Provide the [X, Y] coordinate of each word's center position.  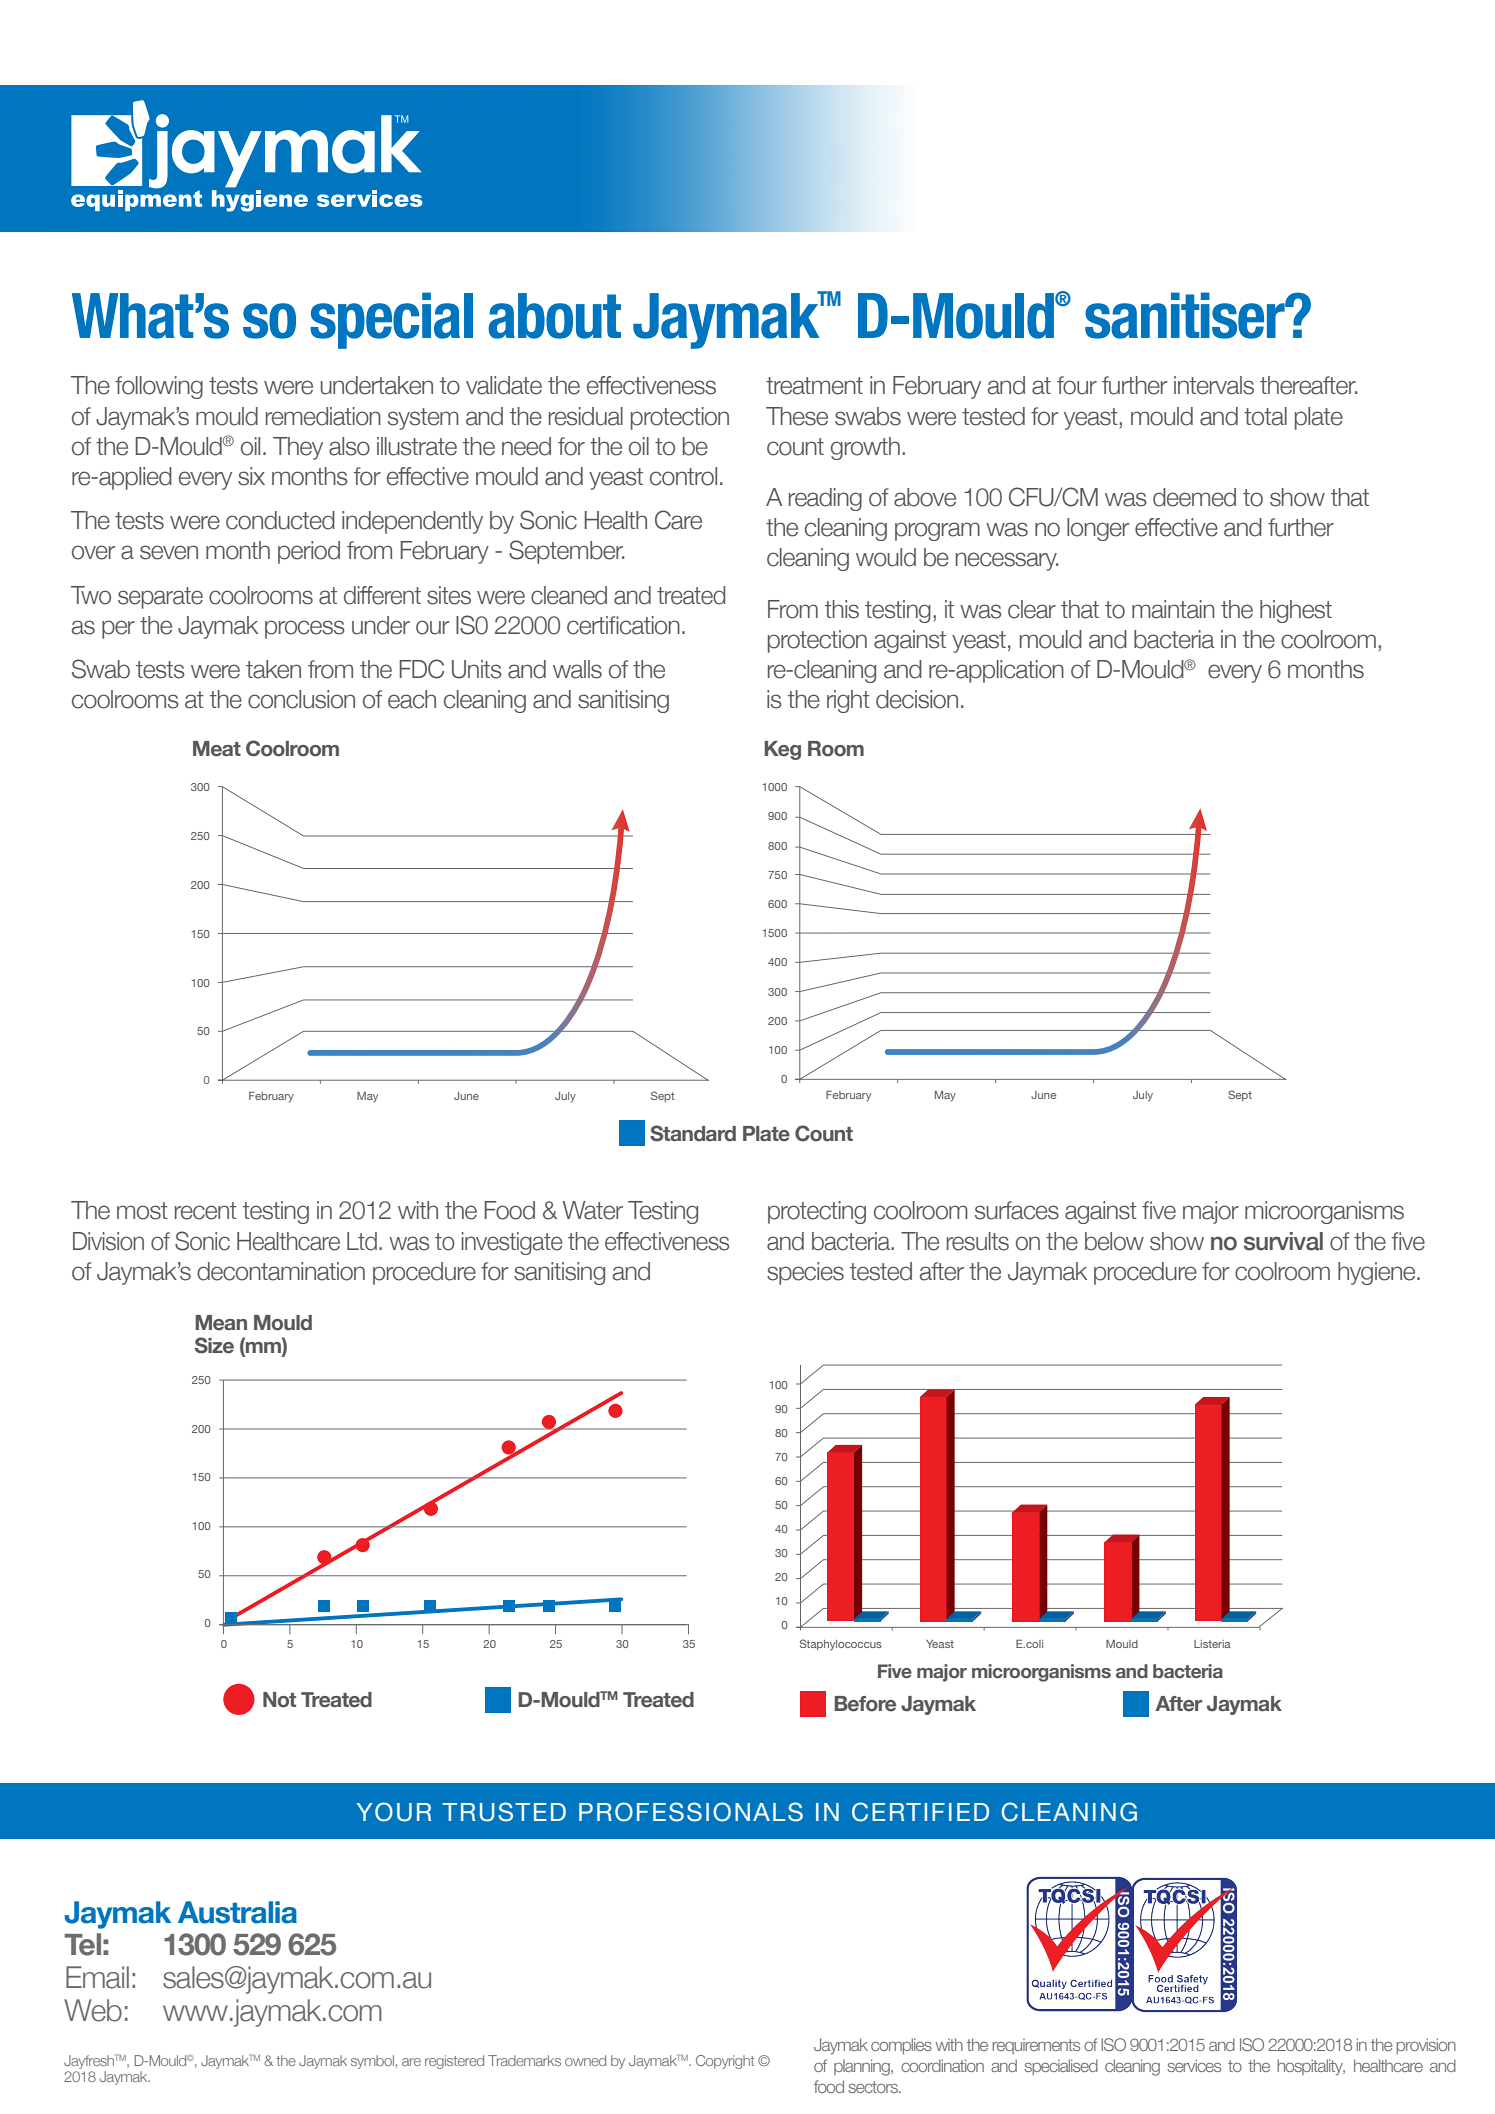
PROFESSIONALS [691, 1812]
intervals [1214, 385]
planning [863, 2067]
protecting [817, 1212]
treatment [814, 386]
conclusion [301, 699]
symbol [372, 2062]
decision [917, 699]
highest [1296, 611]
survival [1283, 1241]
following [159, 387]
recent [206, 1211]
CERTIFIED [920, 1812]
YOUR [393, 1812]
